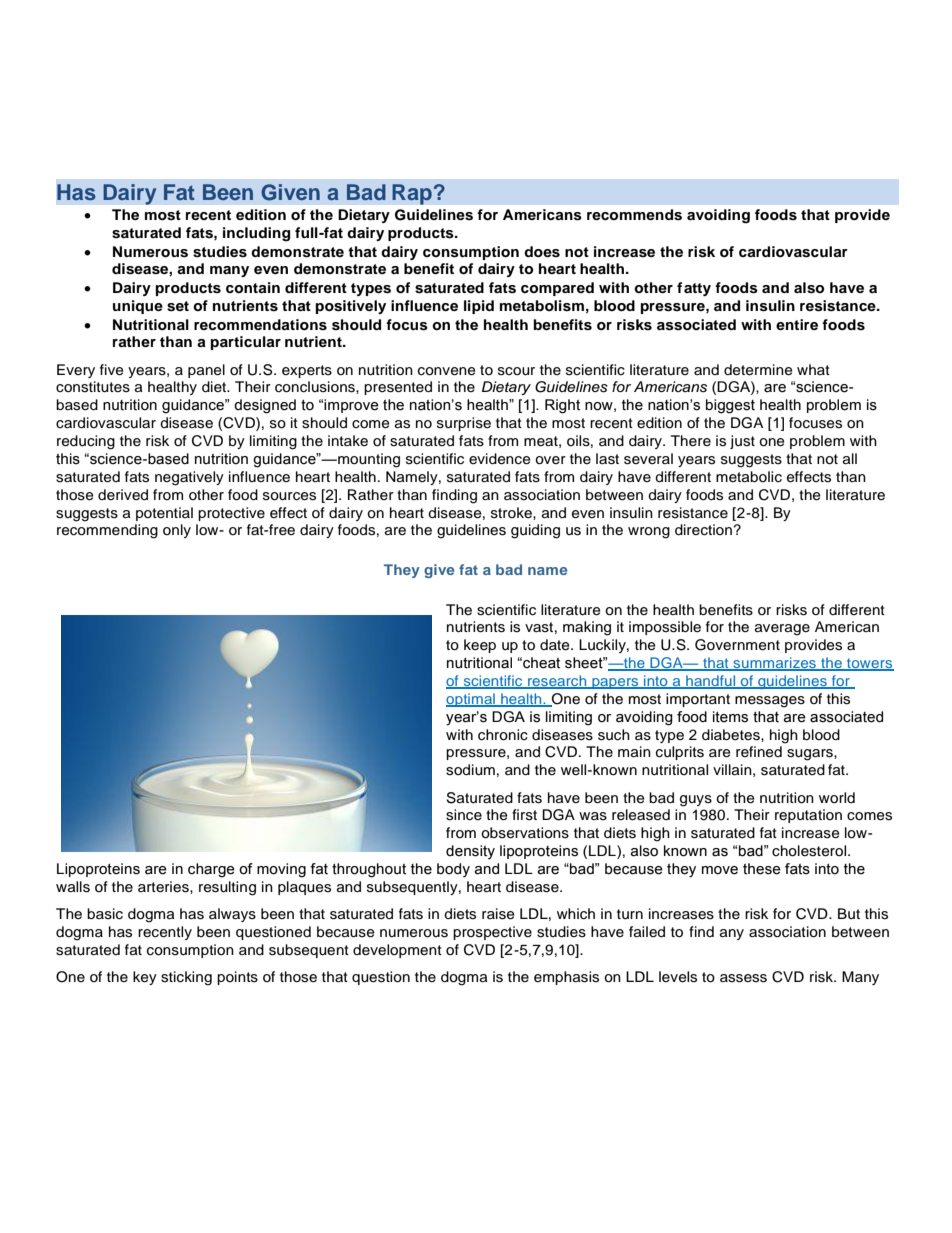  What do you see at coordinates (211, 870) in the screenshot?
I see `charge` at bounding box center [211, 870].
